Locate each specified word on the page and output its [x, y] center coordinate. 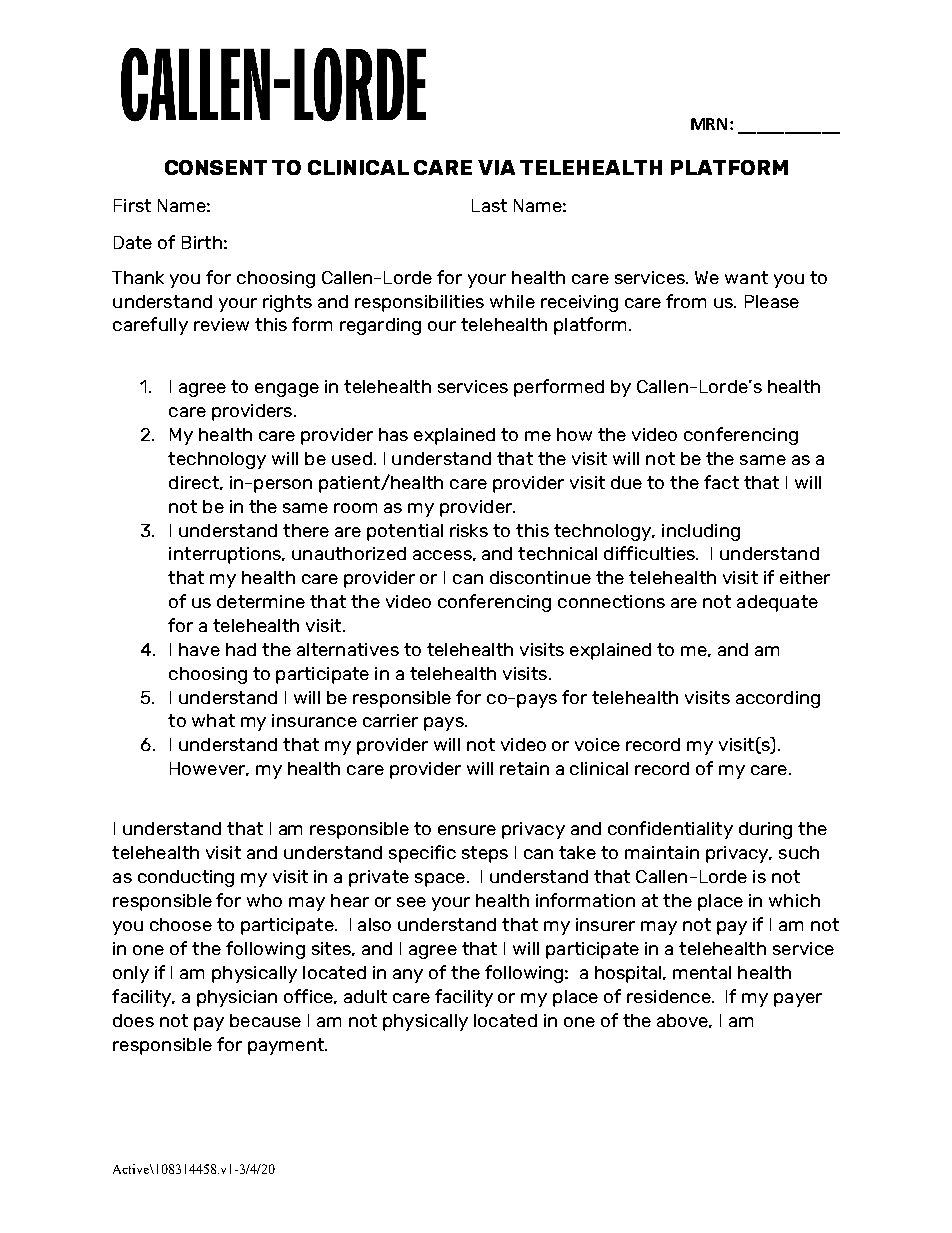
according [778, 699]
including [701, 532]
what [213, 720]
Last [489, 205]
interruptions [226, 555]
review [221, 324]
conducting [186, 878]
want [746, 277]
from [686, 301]
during [765, 830]
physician [237, 998]
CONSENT [216, 167]
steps [485, 854]
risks [469, 530]
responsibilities [419, 303]
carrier [390, 720]
